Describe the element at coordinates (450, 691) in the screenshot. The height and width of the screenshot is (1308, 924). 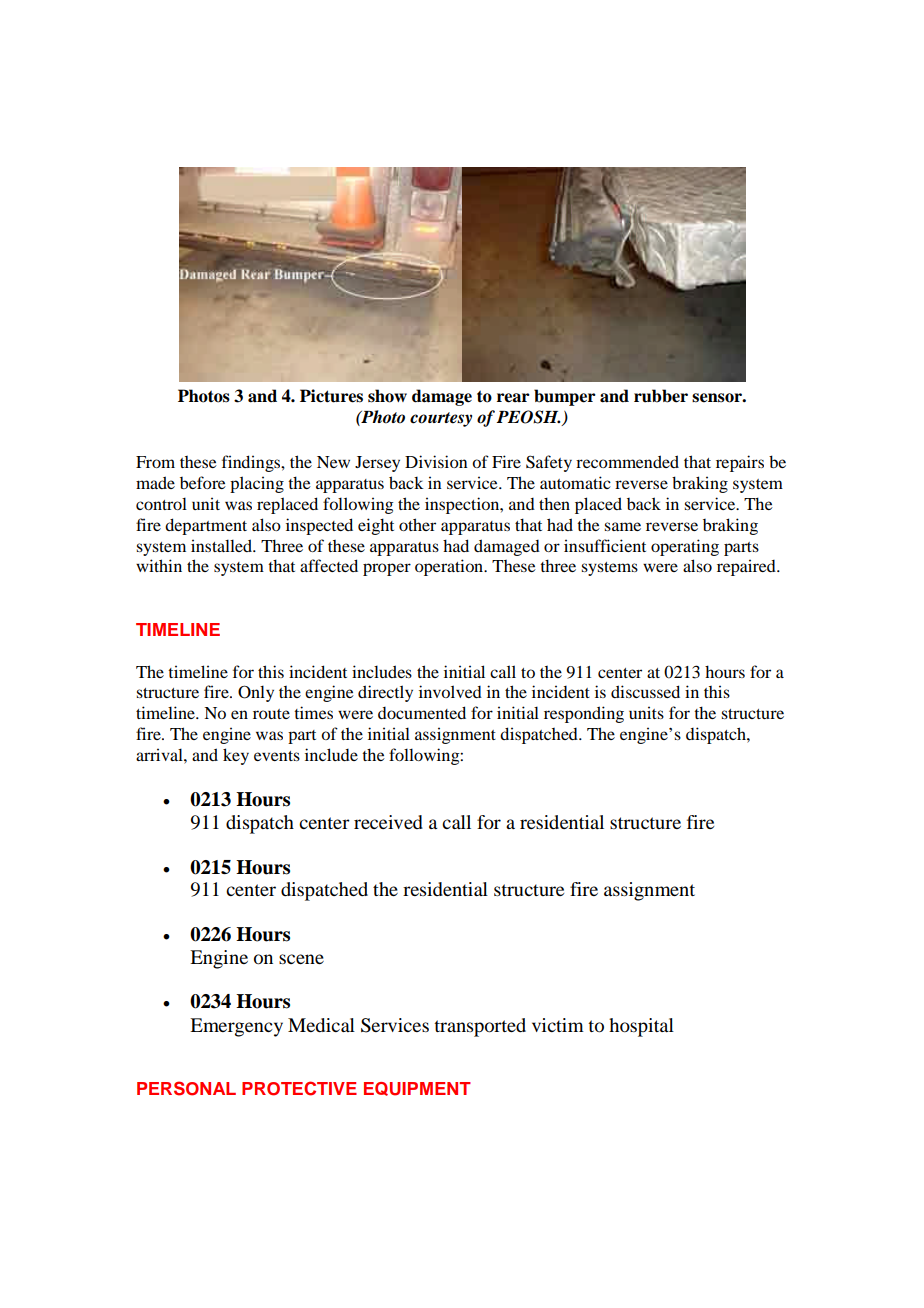
I see `involved` at that location.
